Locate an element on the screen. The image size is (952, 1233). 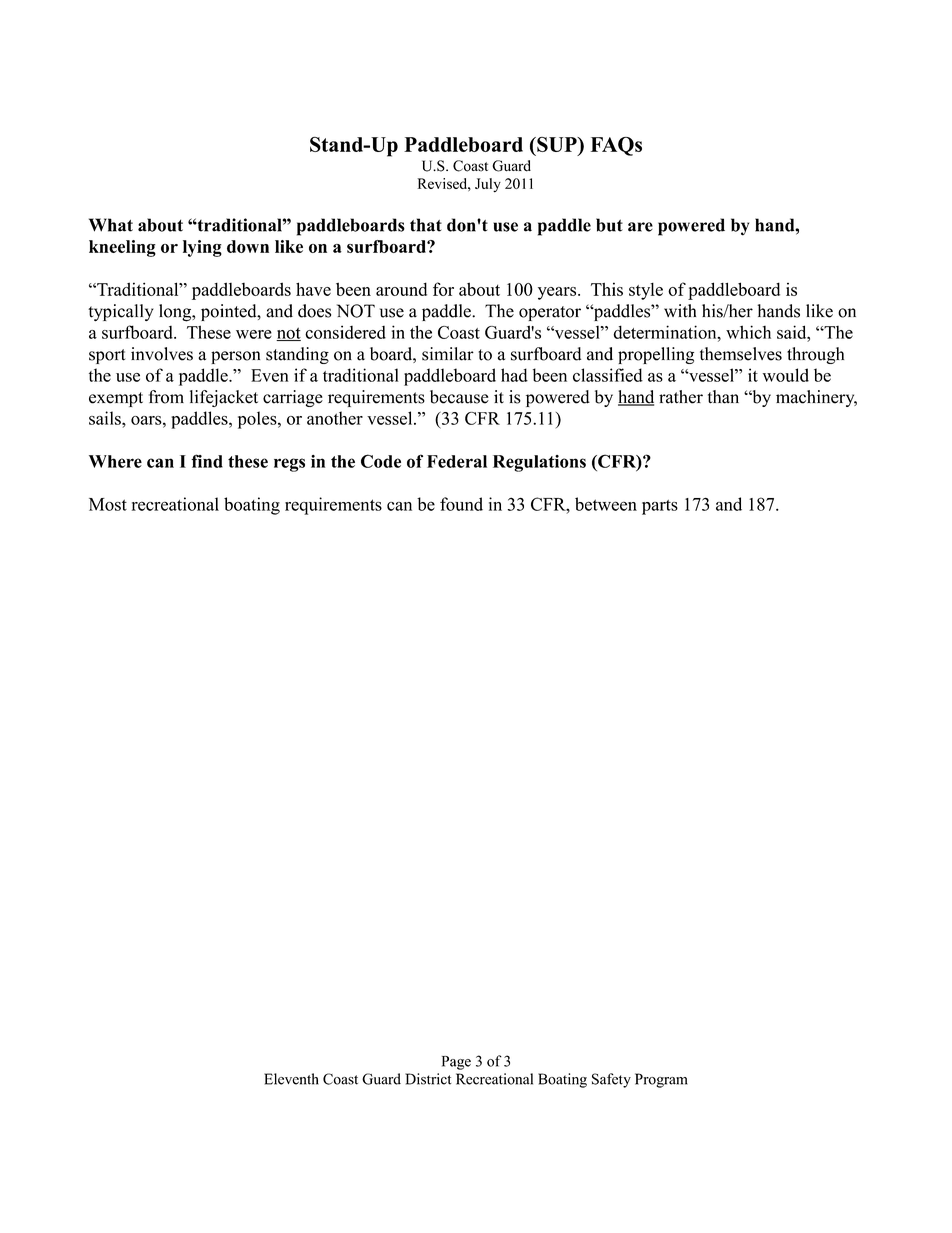
Program is located at coordinates (661, 1080).
